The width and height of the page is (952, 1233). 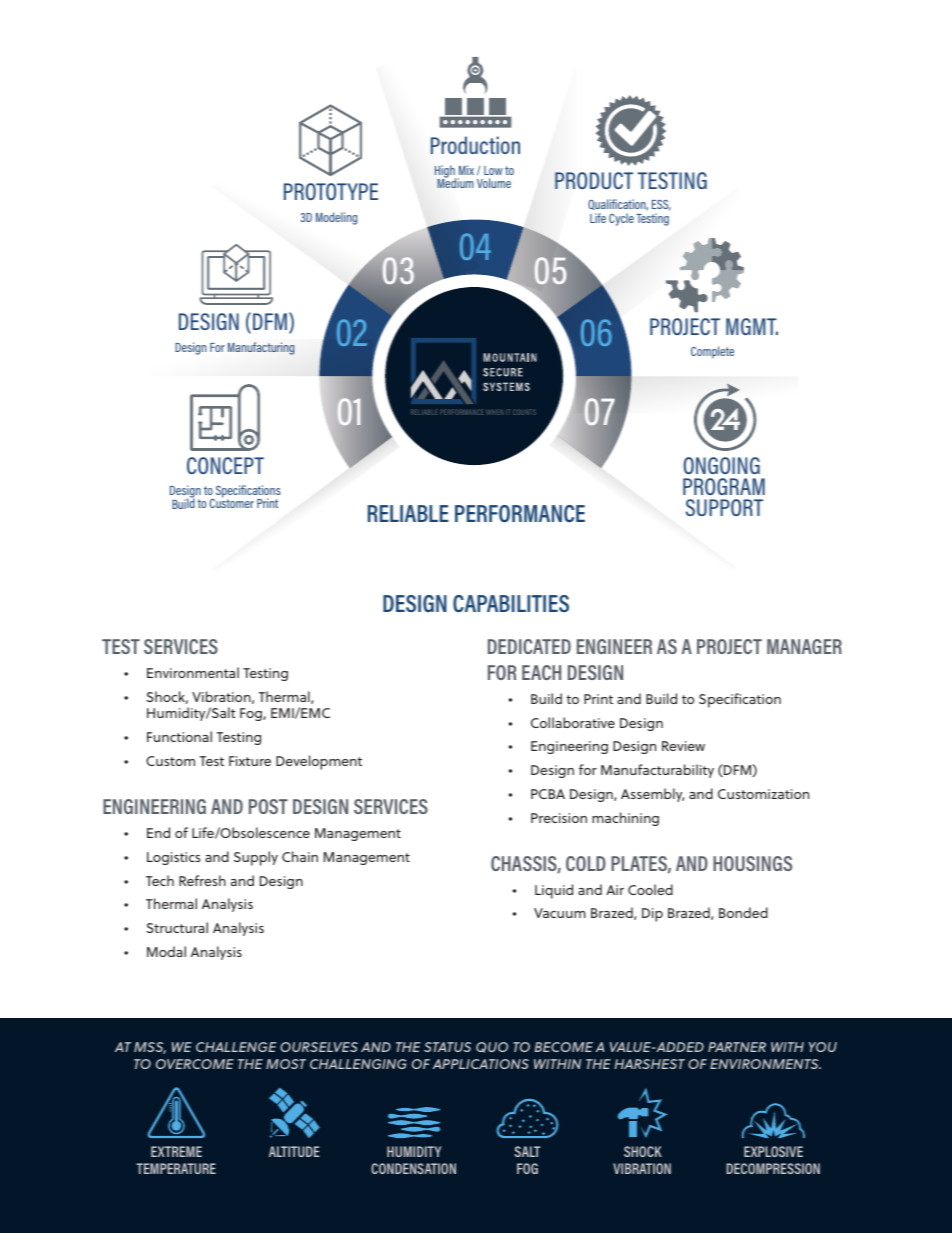 What do you see at coordinates (331, 191) in the page?
I see `PROTOTYPE` at bounding box center [331, 191].
